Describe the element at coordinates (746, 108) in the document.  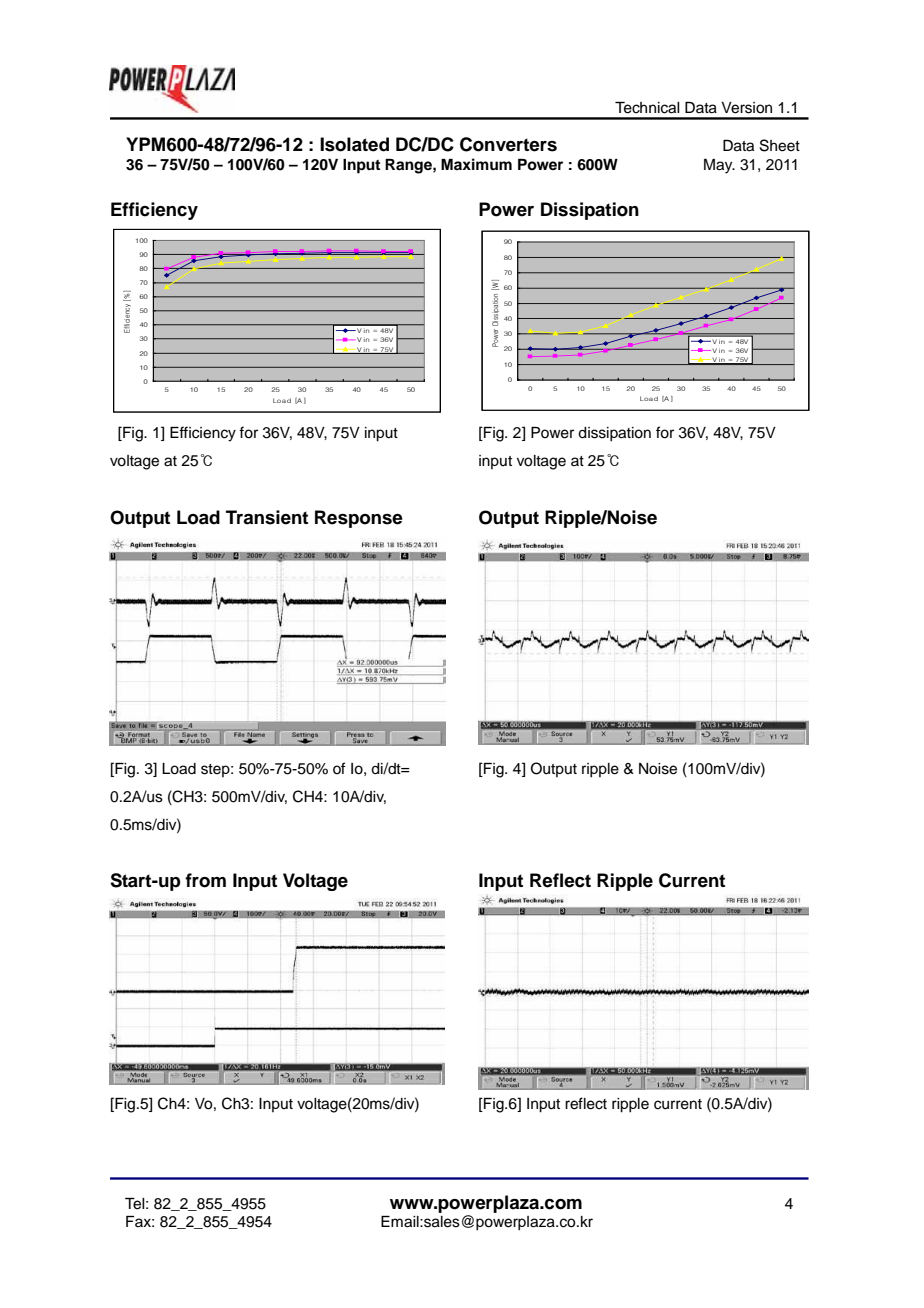
I see `Version` at that location.
